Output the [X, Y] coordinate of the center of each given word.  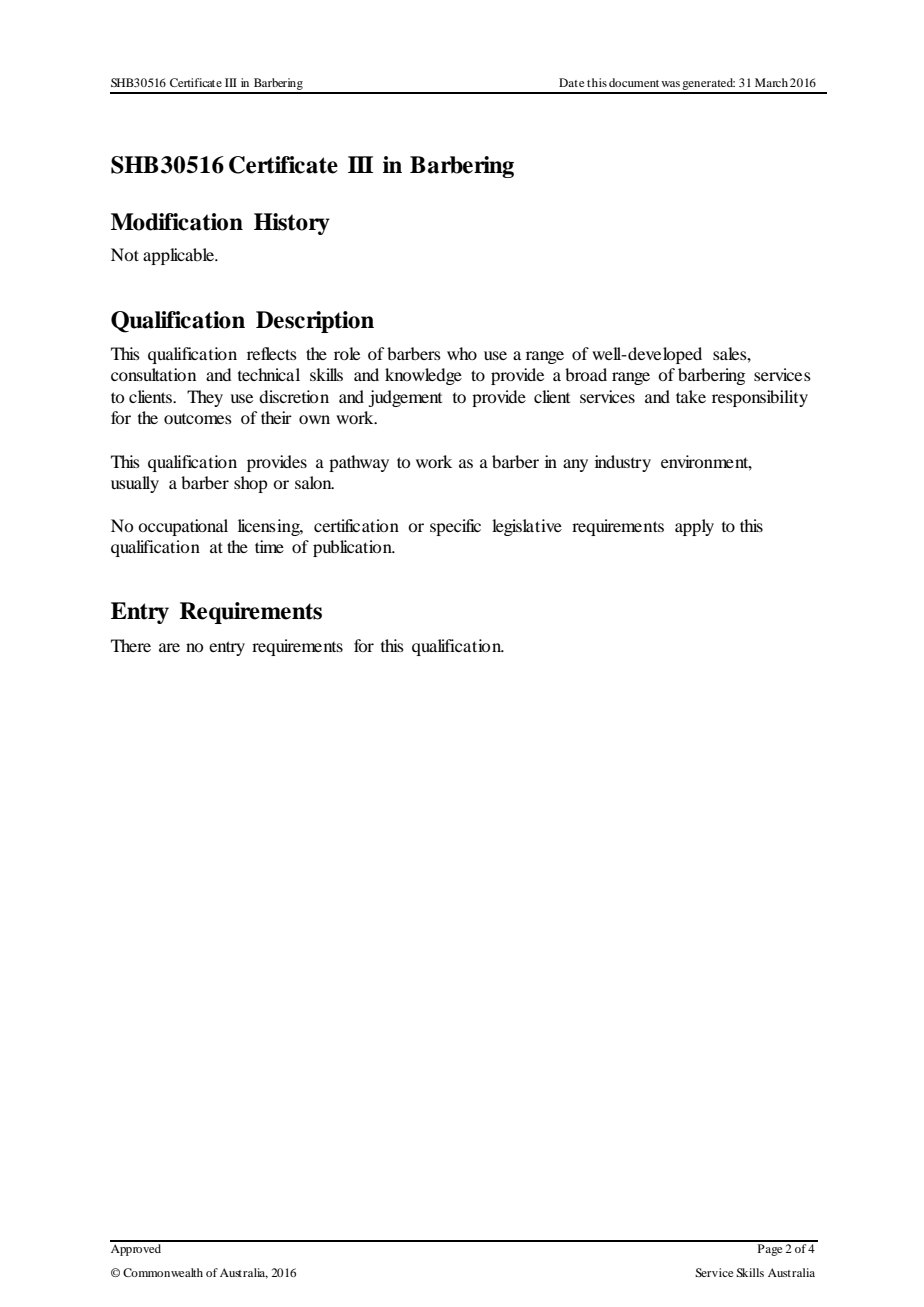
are [169, 647]
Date [572, 82]
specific [455, 527]
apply [694, 527]
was [670, 84]
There [131, 645]
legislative [527, 527]
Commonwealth [163, 1272]
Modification [177, 222]
